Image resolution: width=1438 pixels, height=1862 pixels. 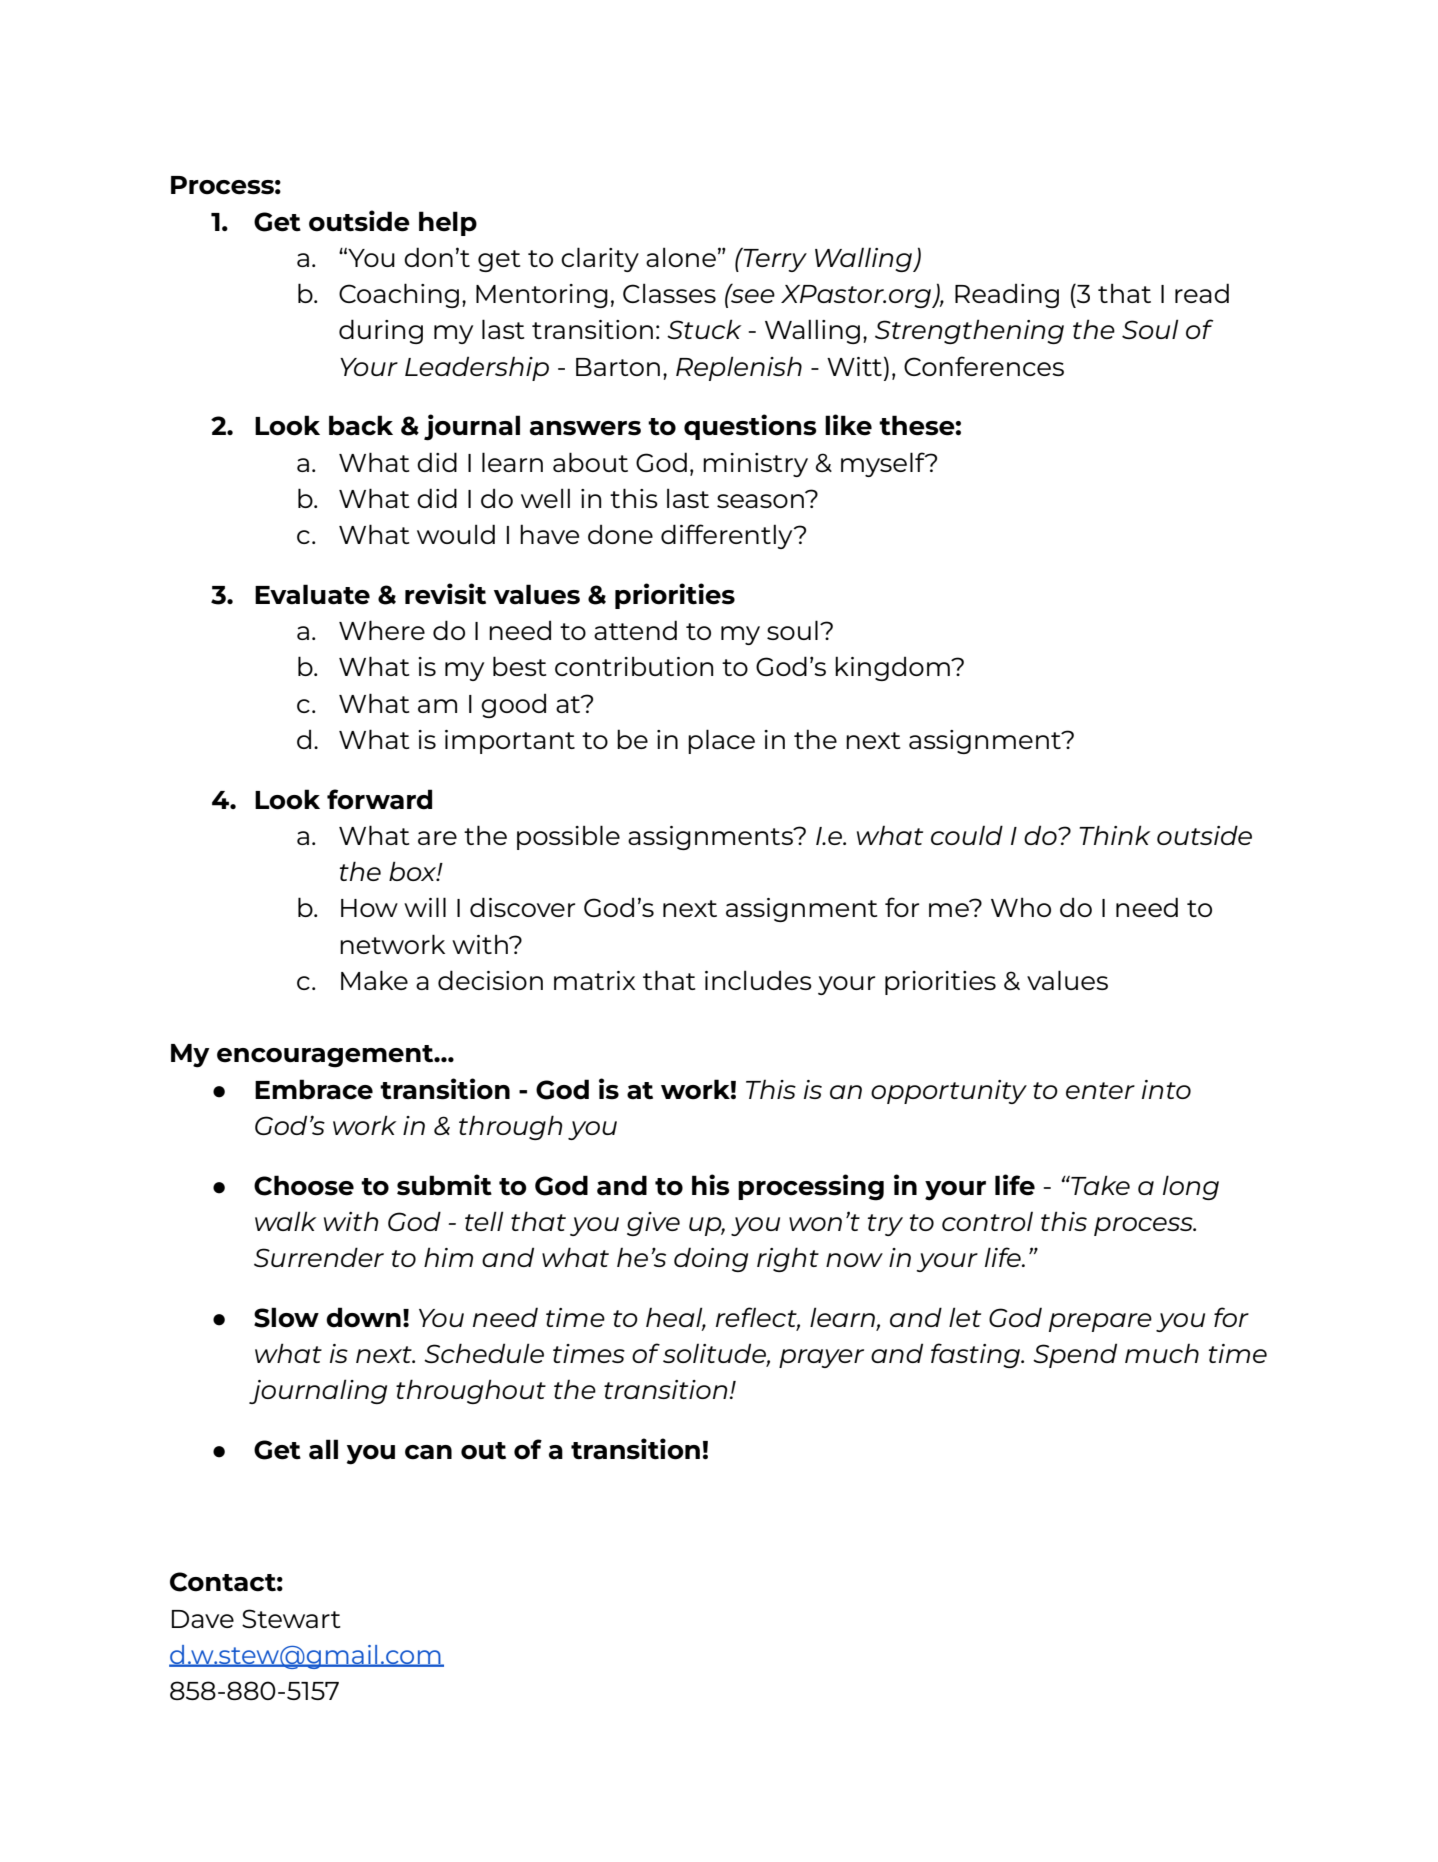 What do you see at coordinates (203, 1619) in the document?
I see `Dave` at bounding box center [203, 1619].
